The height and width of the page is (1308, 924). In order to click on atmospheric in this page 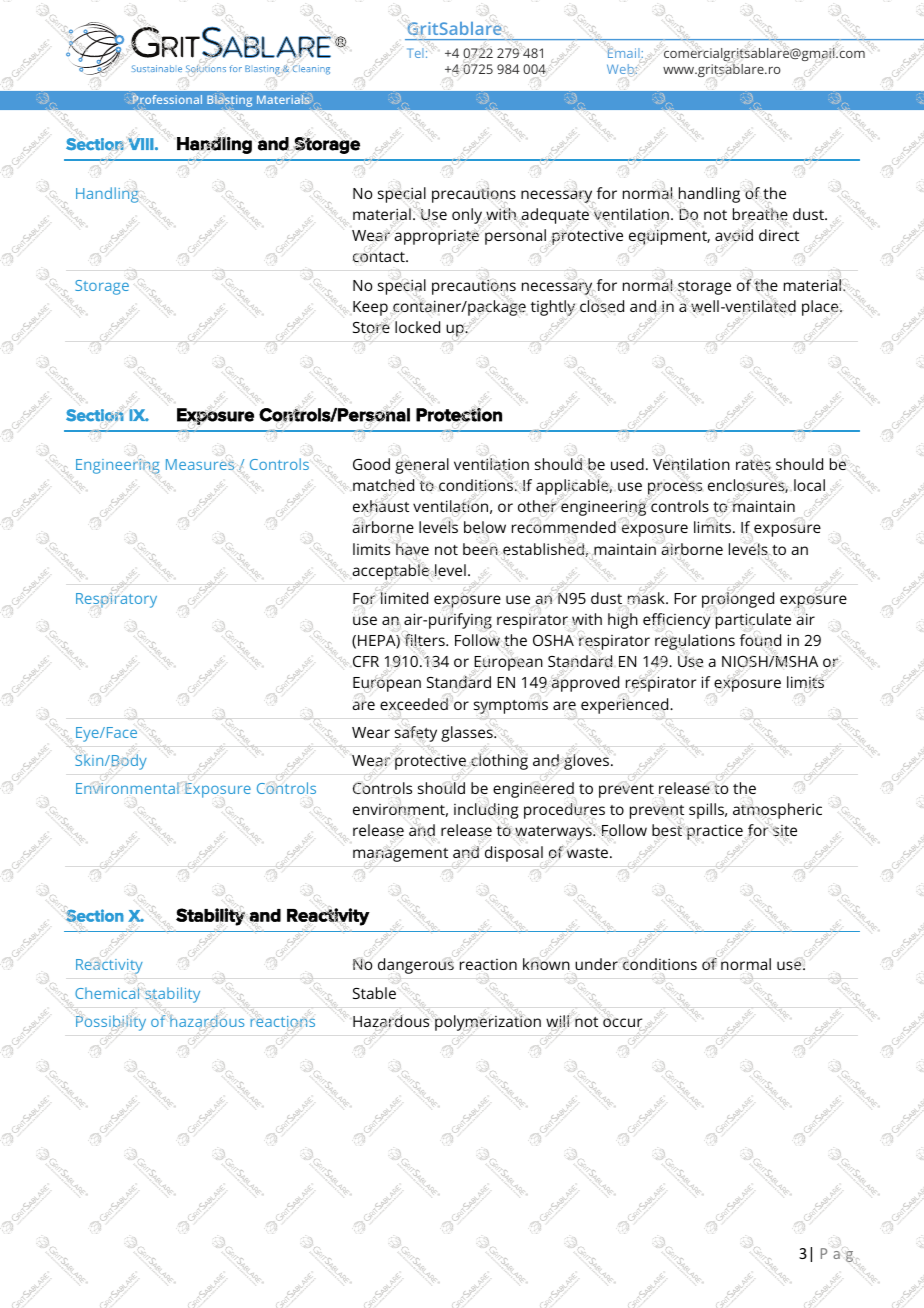, I will do `click(777, 812)`.
